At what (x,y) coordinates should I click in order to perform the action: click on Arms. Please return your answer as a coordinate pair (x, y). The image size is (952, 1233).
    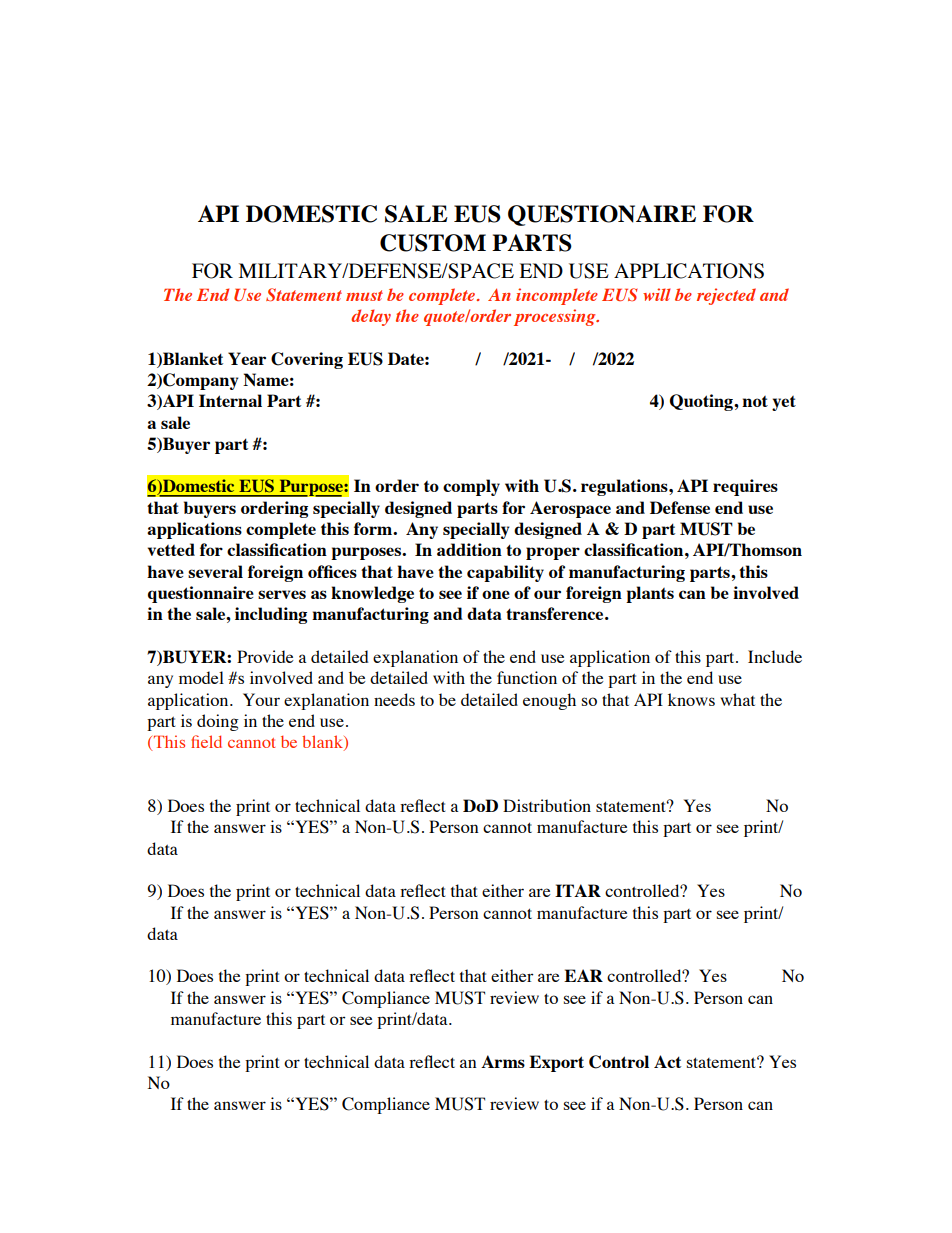
    Looking at the image, I should click on (503, 1061).
